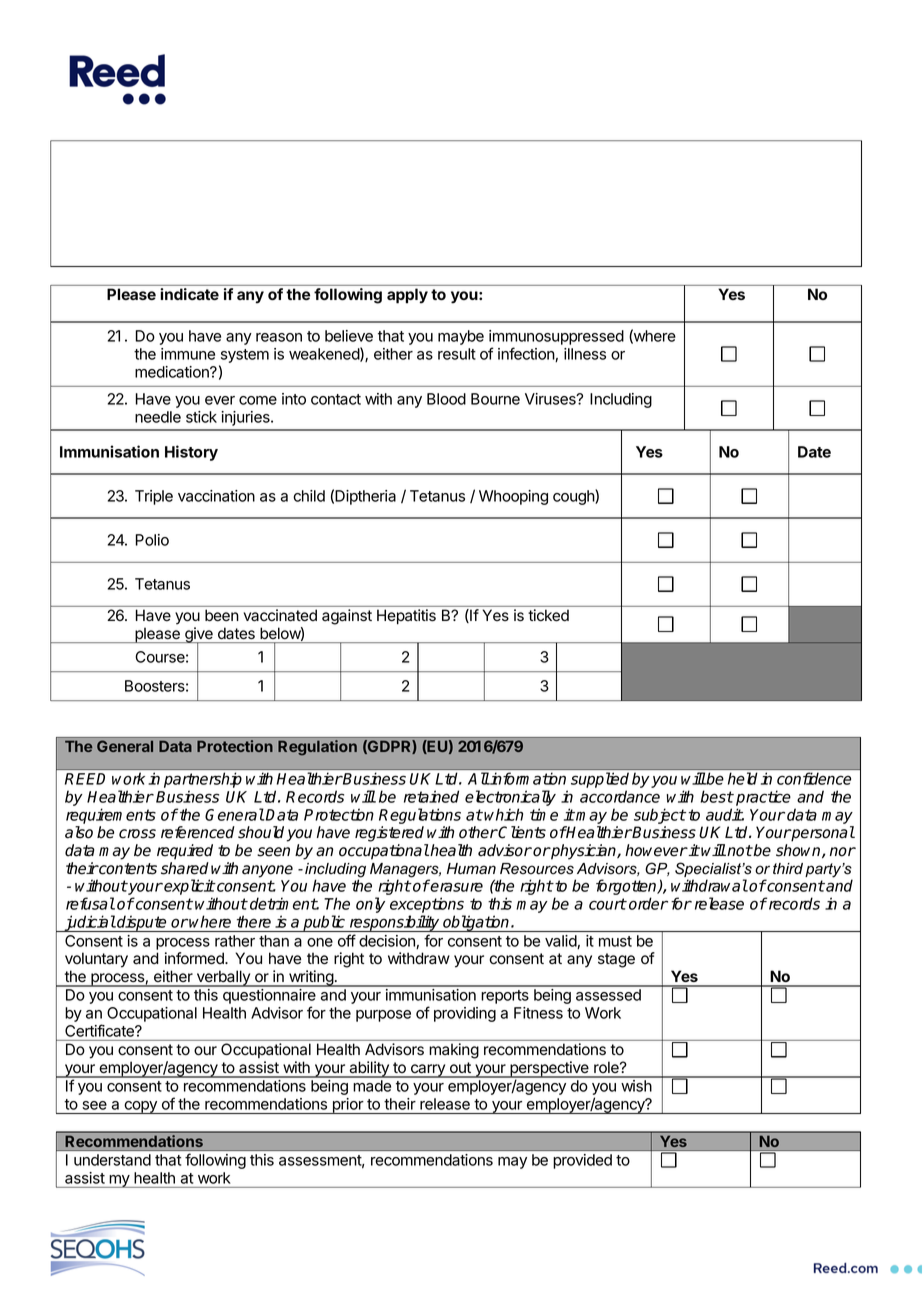  Describe the element at coordinates (190, 294) in the image. I see `indicate` at that location.
